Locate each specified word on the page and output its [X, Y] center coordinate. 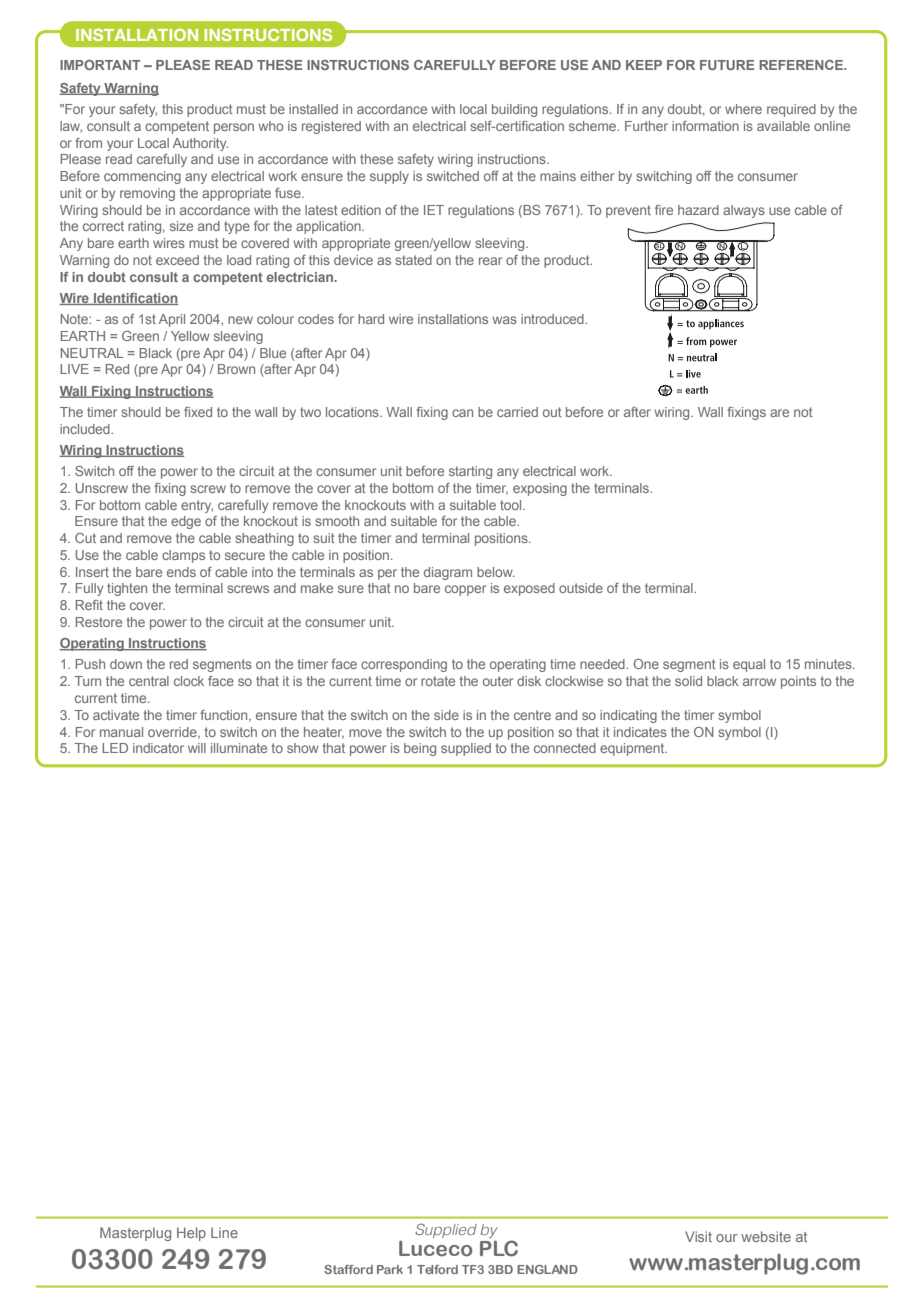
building [514, 110]
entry [197, 506]
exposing [540, 489]
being [420, 749]
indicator [158, 748]
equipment [633, 749]
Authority [200, 144]
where [743, 109]
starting [470, 472]
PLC [499, 1248]
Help [191, 1234]
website [766, 1236]
